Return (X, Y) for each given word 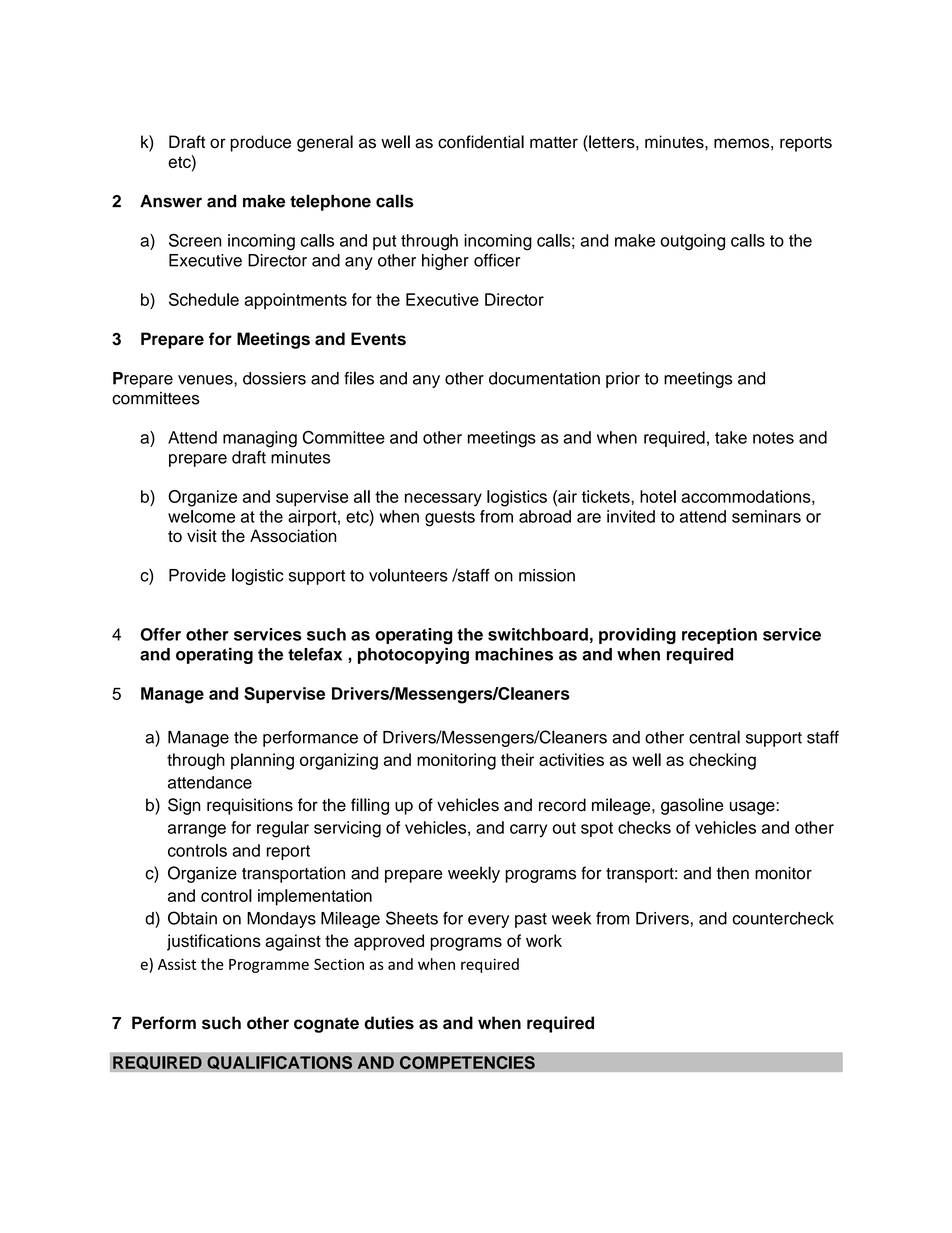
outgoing (692, 242)
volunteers (408, 575)
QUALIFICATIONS (280, 1063)
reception (719, 636)
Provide (197, 575)
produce (260, 143)
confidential (481, 142)
